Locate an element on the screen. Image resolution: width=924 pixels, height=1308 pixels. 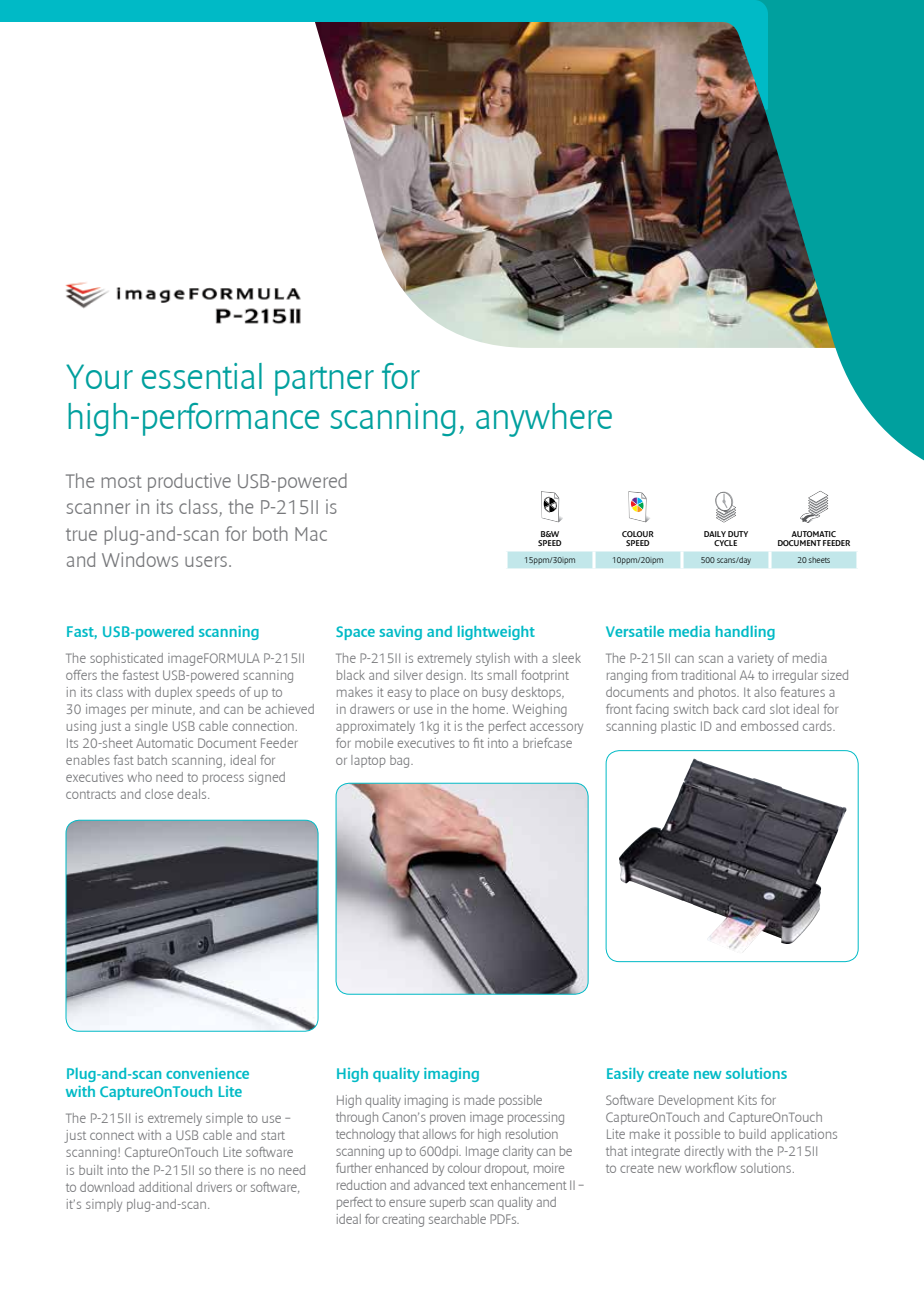
design is located at coordinates (444, 676).
